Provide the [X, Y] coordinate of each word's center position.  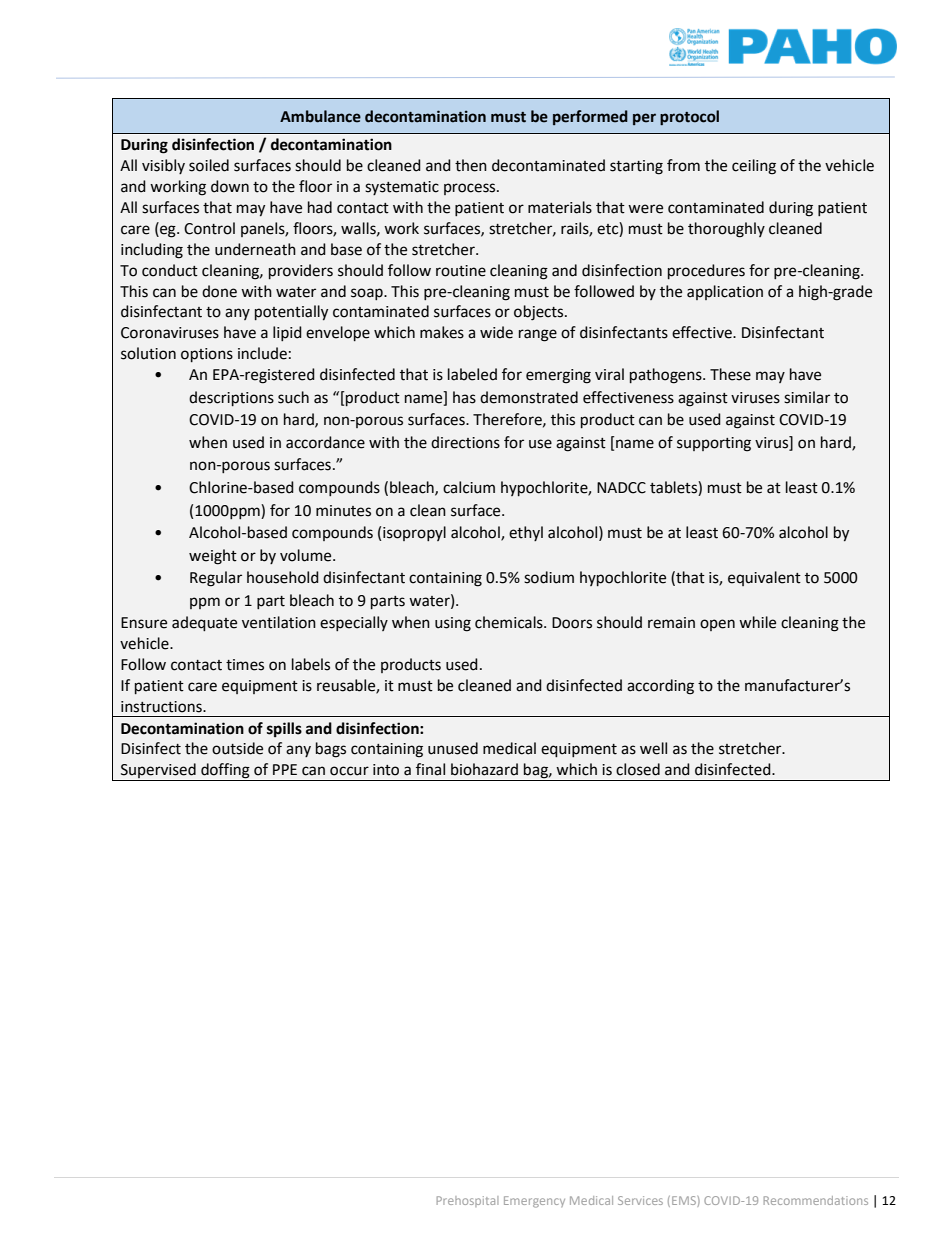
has [464, 397]
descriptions [231, 398]
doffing [225, 772]
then [471, 165]
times [245, 665]
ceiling [754, 167]
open [717, 625]
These [730, 374]
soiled [209, 165]
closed [638, 769]
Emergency [534, 1202]
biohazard [484, 769]
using [453, 624]
